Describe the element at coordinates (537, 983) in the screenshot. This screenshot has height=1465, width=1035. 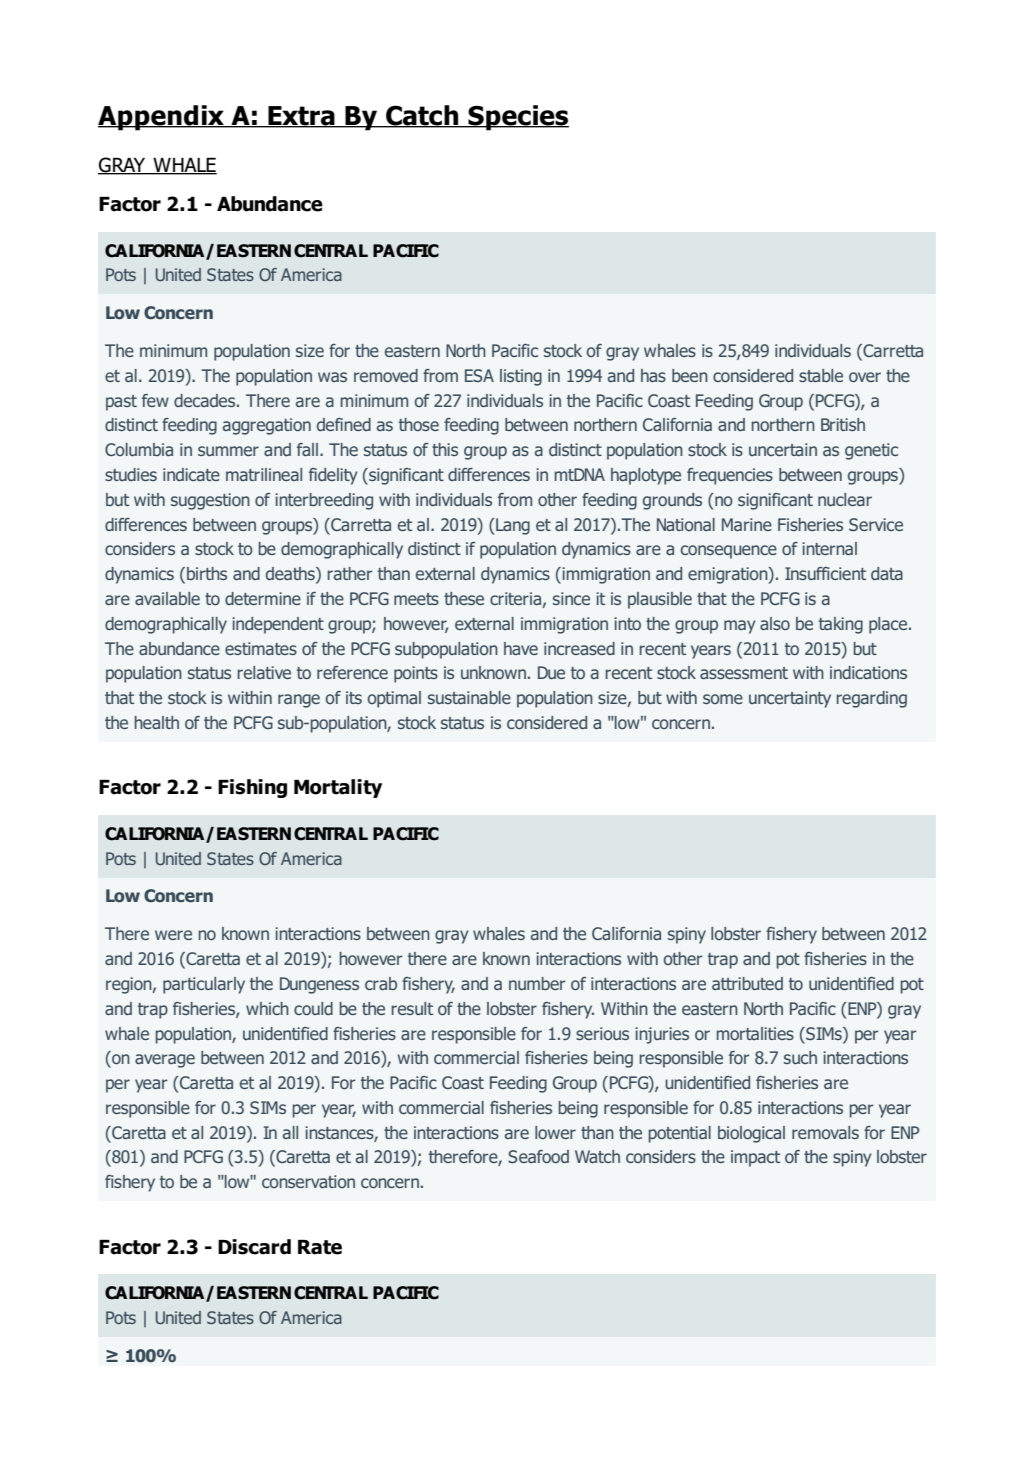
I see `number` at that location.
